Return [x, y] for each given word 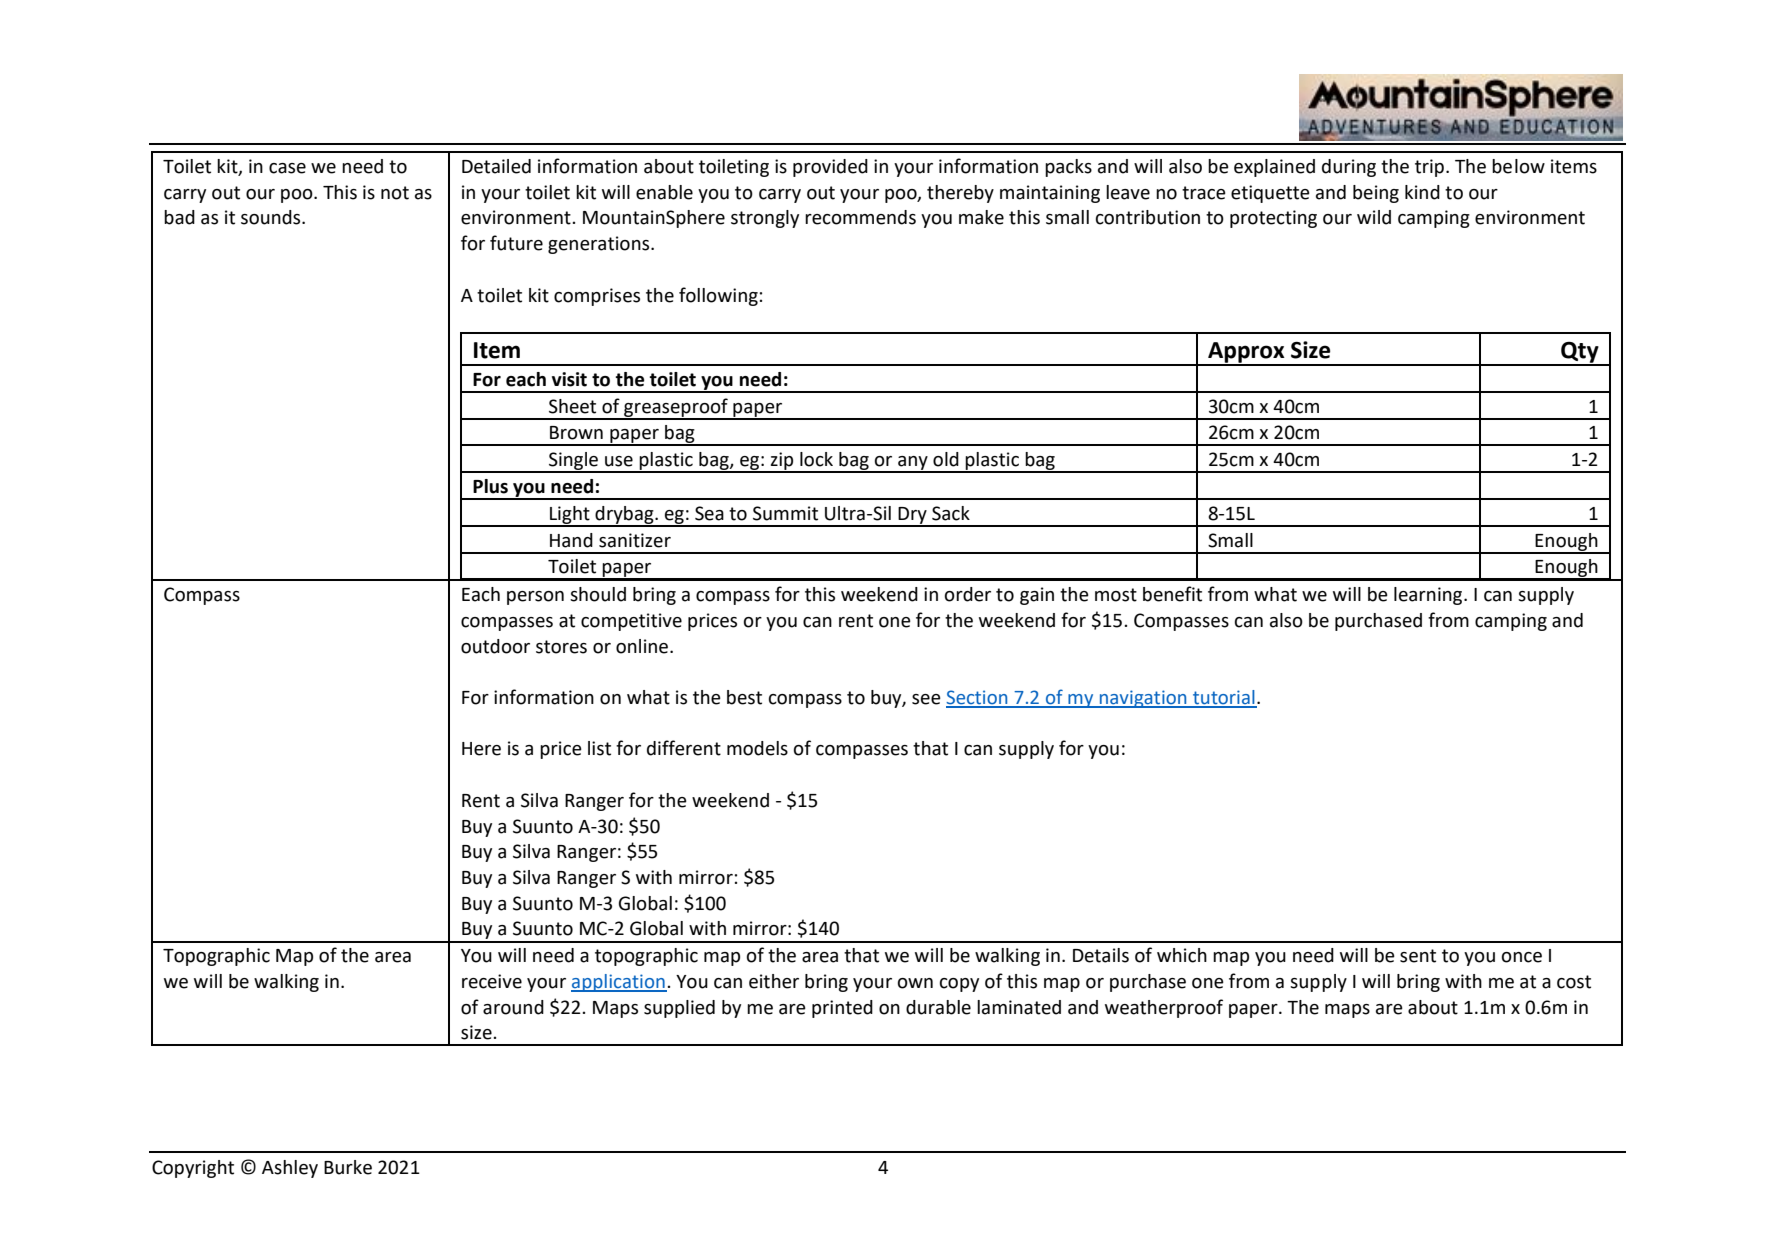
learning [1429, 596]
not [395, 193]
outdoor [495, 646]
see [926, 699]
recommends [860, 217]
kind [1422, 192]
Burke [348, 1167]
